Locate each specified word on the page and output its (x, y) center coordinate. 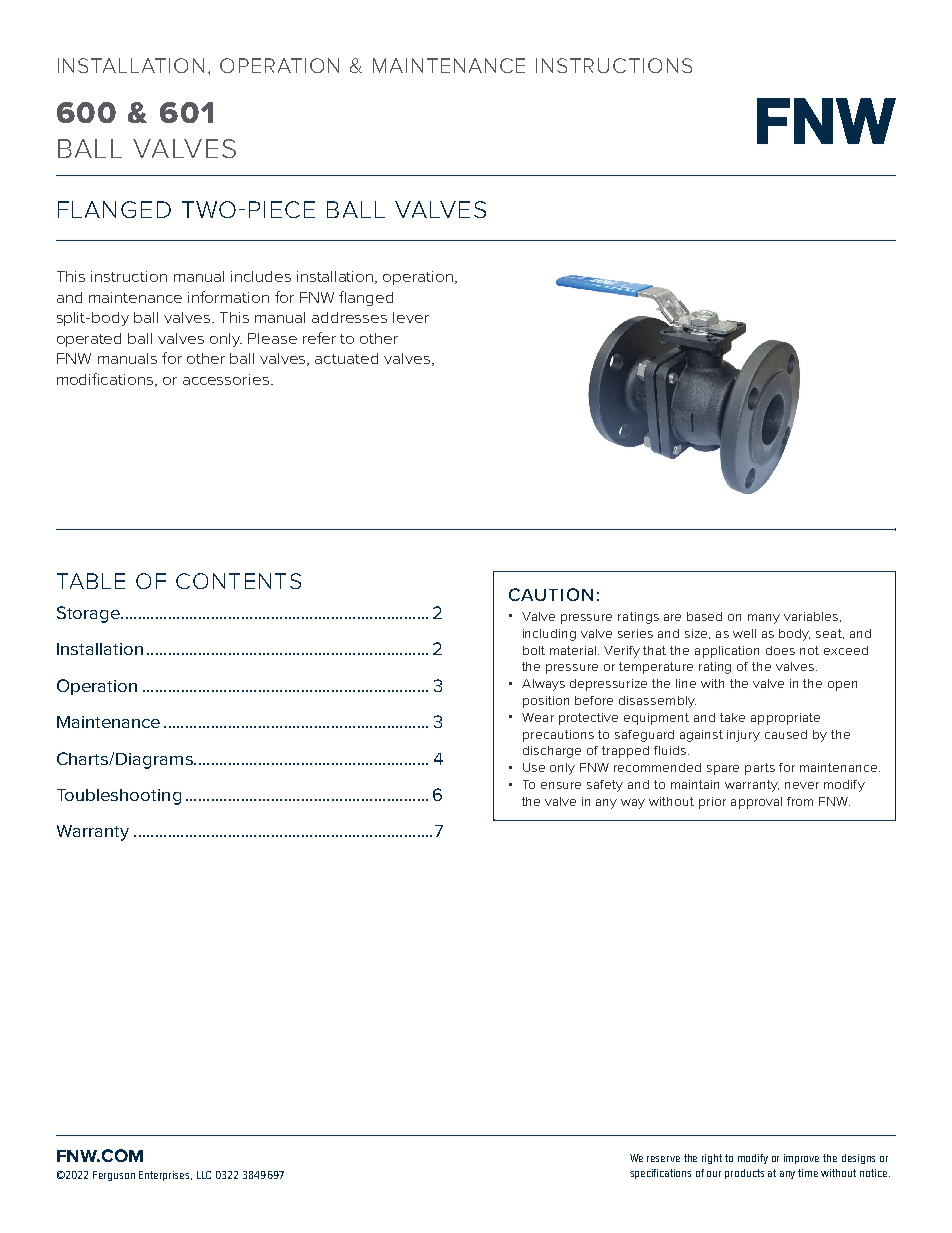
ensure (561, 785)
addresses (349, 317)
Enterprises (165, 1176)
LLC (204, 1175)
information (228, 297)
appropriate (785, 719)
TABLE (91, 581)
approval (756, 803)
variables (812, 617)
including (549, 635)
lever (411, 317)
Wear (538, 717)
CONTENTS (238, 581)
